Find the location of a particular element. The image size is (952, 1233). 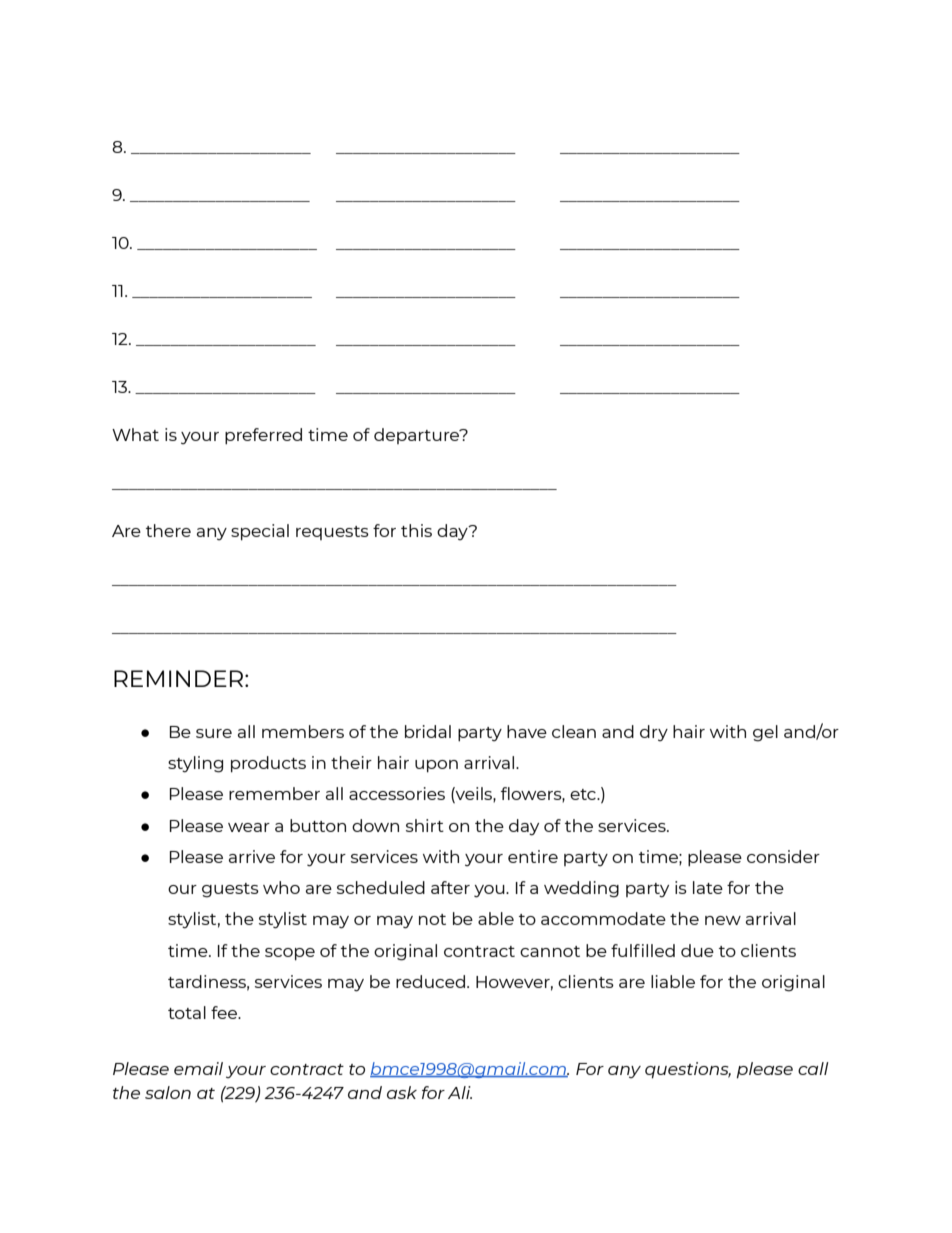

gel is located at coordinates (765, 733).
